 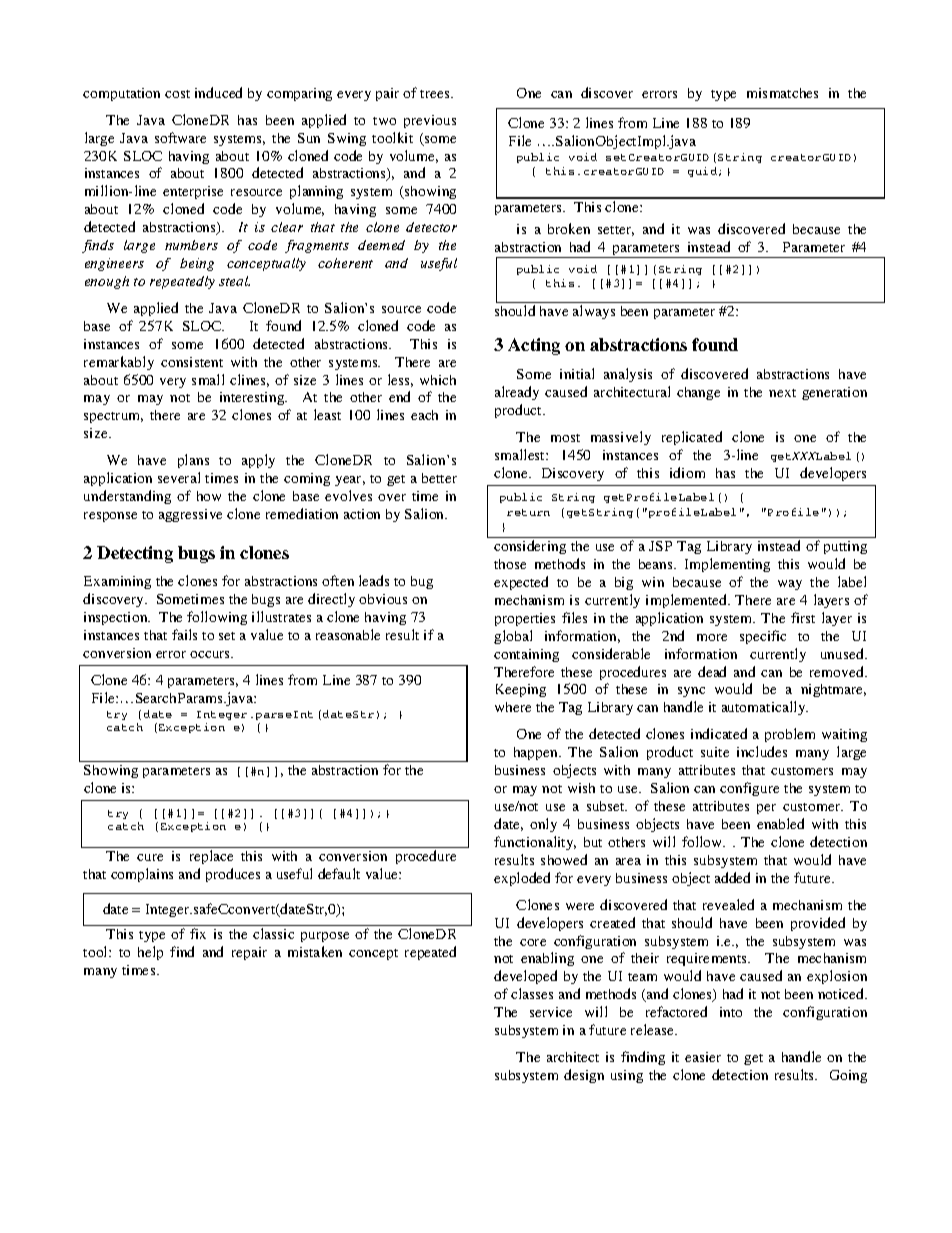 What do you see at coordinates (150, 953) in the image?
I see `help` at bounding box center [150, 953].
